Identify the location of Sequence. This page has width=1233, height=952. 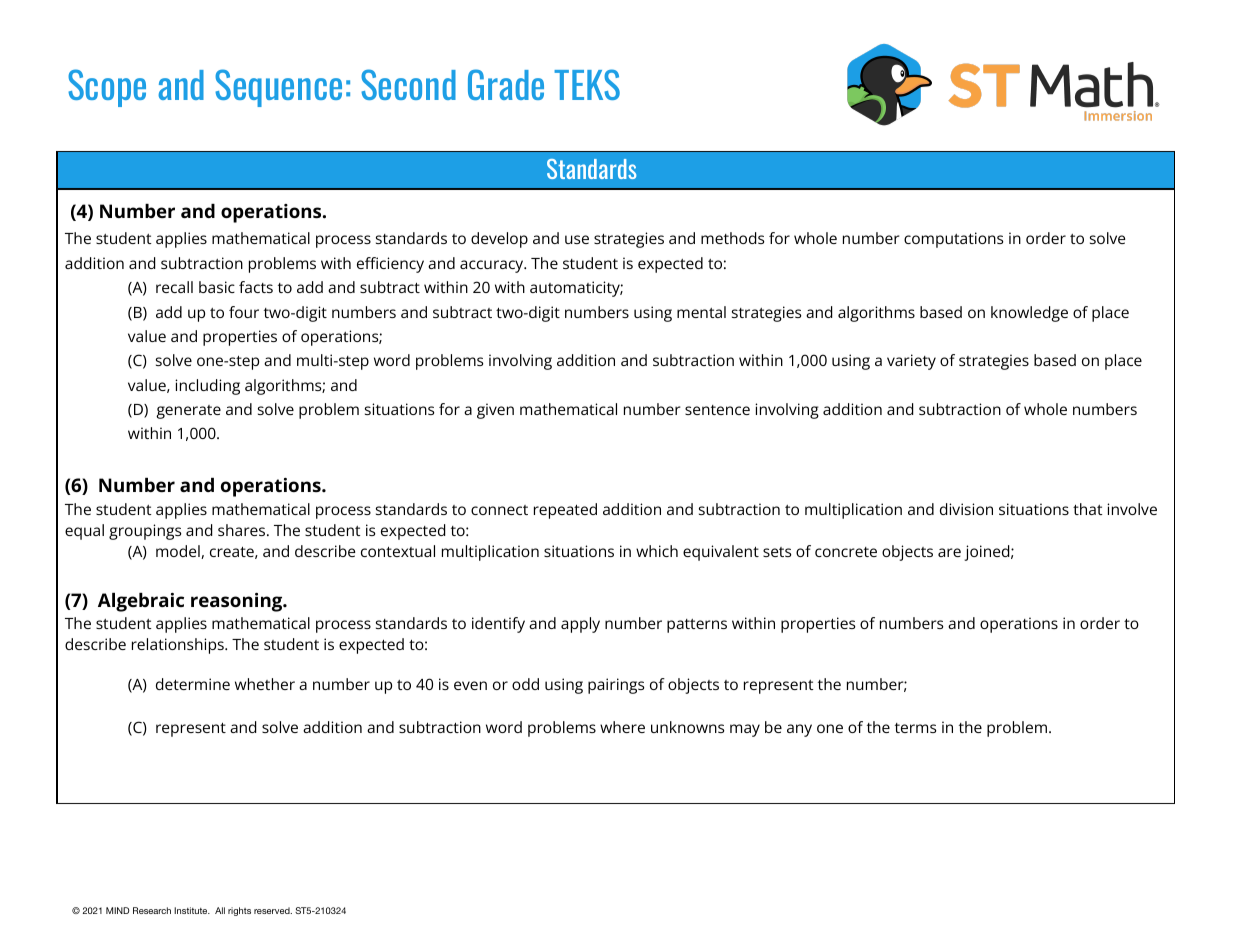
(278, 88).
